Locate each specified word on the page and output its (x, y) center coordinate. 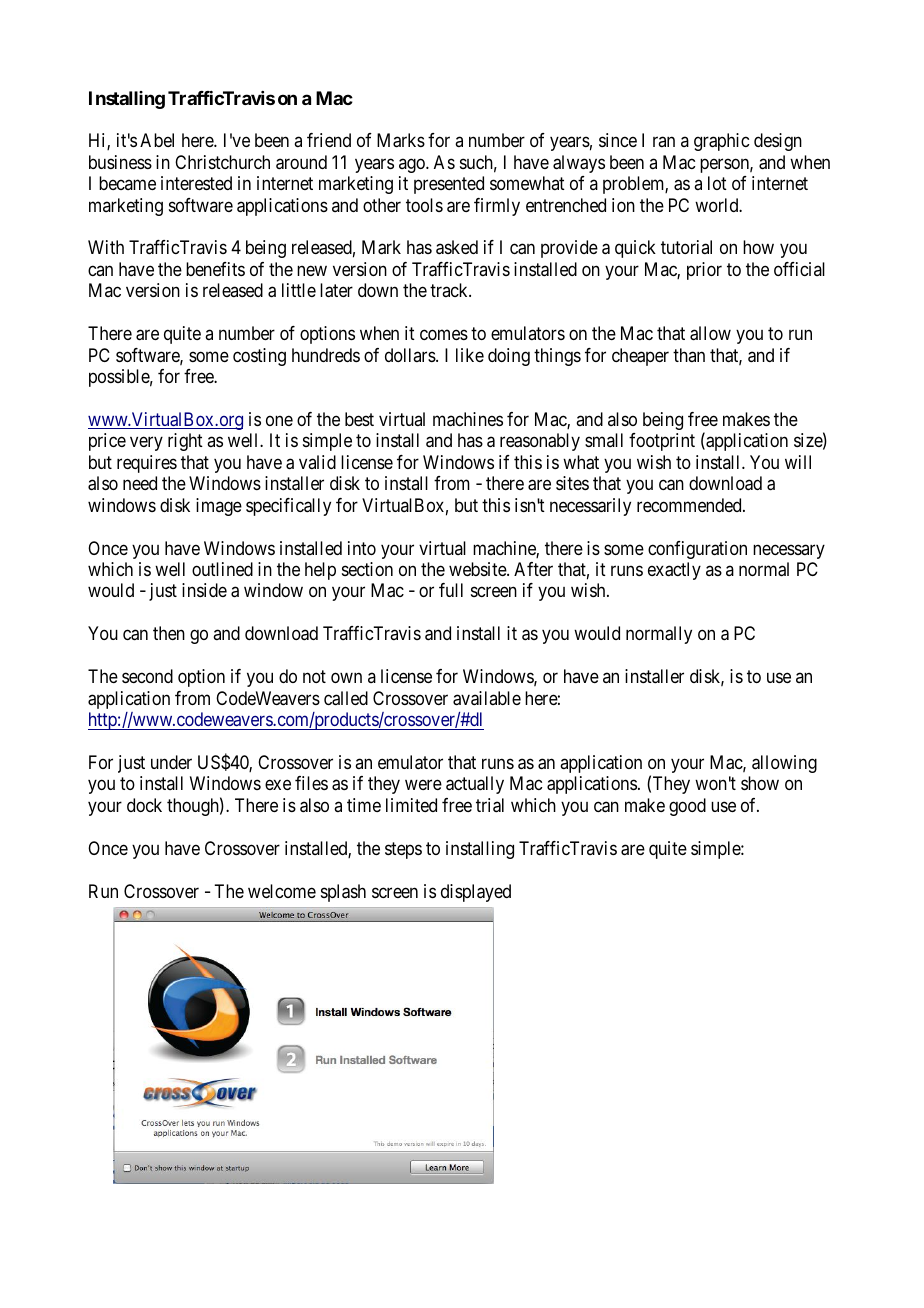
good (687, 807)
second (147, 676)
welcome (282, 891)
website (478, 569)
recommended (690, 505)
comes (444, 335)
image (219, 507)
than (689, 355)
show (760, 783)
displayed (476, 893)
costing (259, 357)
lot (717, 183)
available (487, 698)
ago (413, 165)
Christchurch (222, 162)
